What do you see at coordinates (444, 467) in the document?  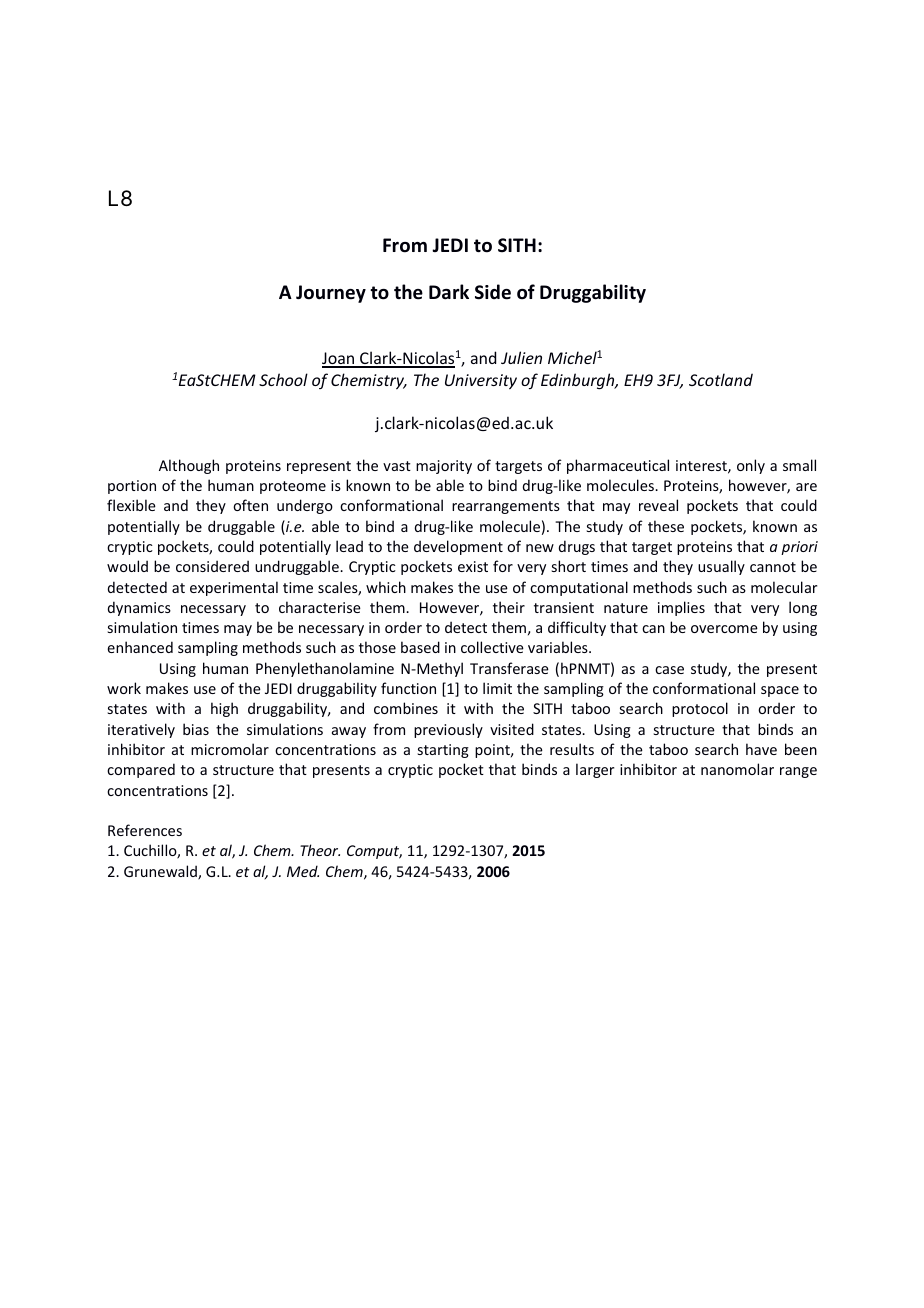 I see `majority` at bounding box center [444, 467].
